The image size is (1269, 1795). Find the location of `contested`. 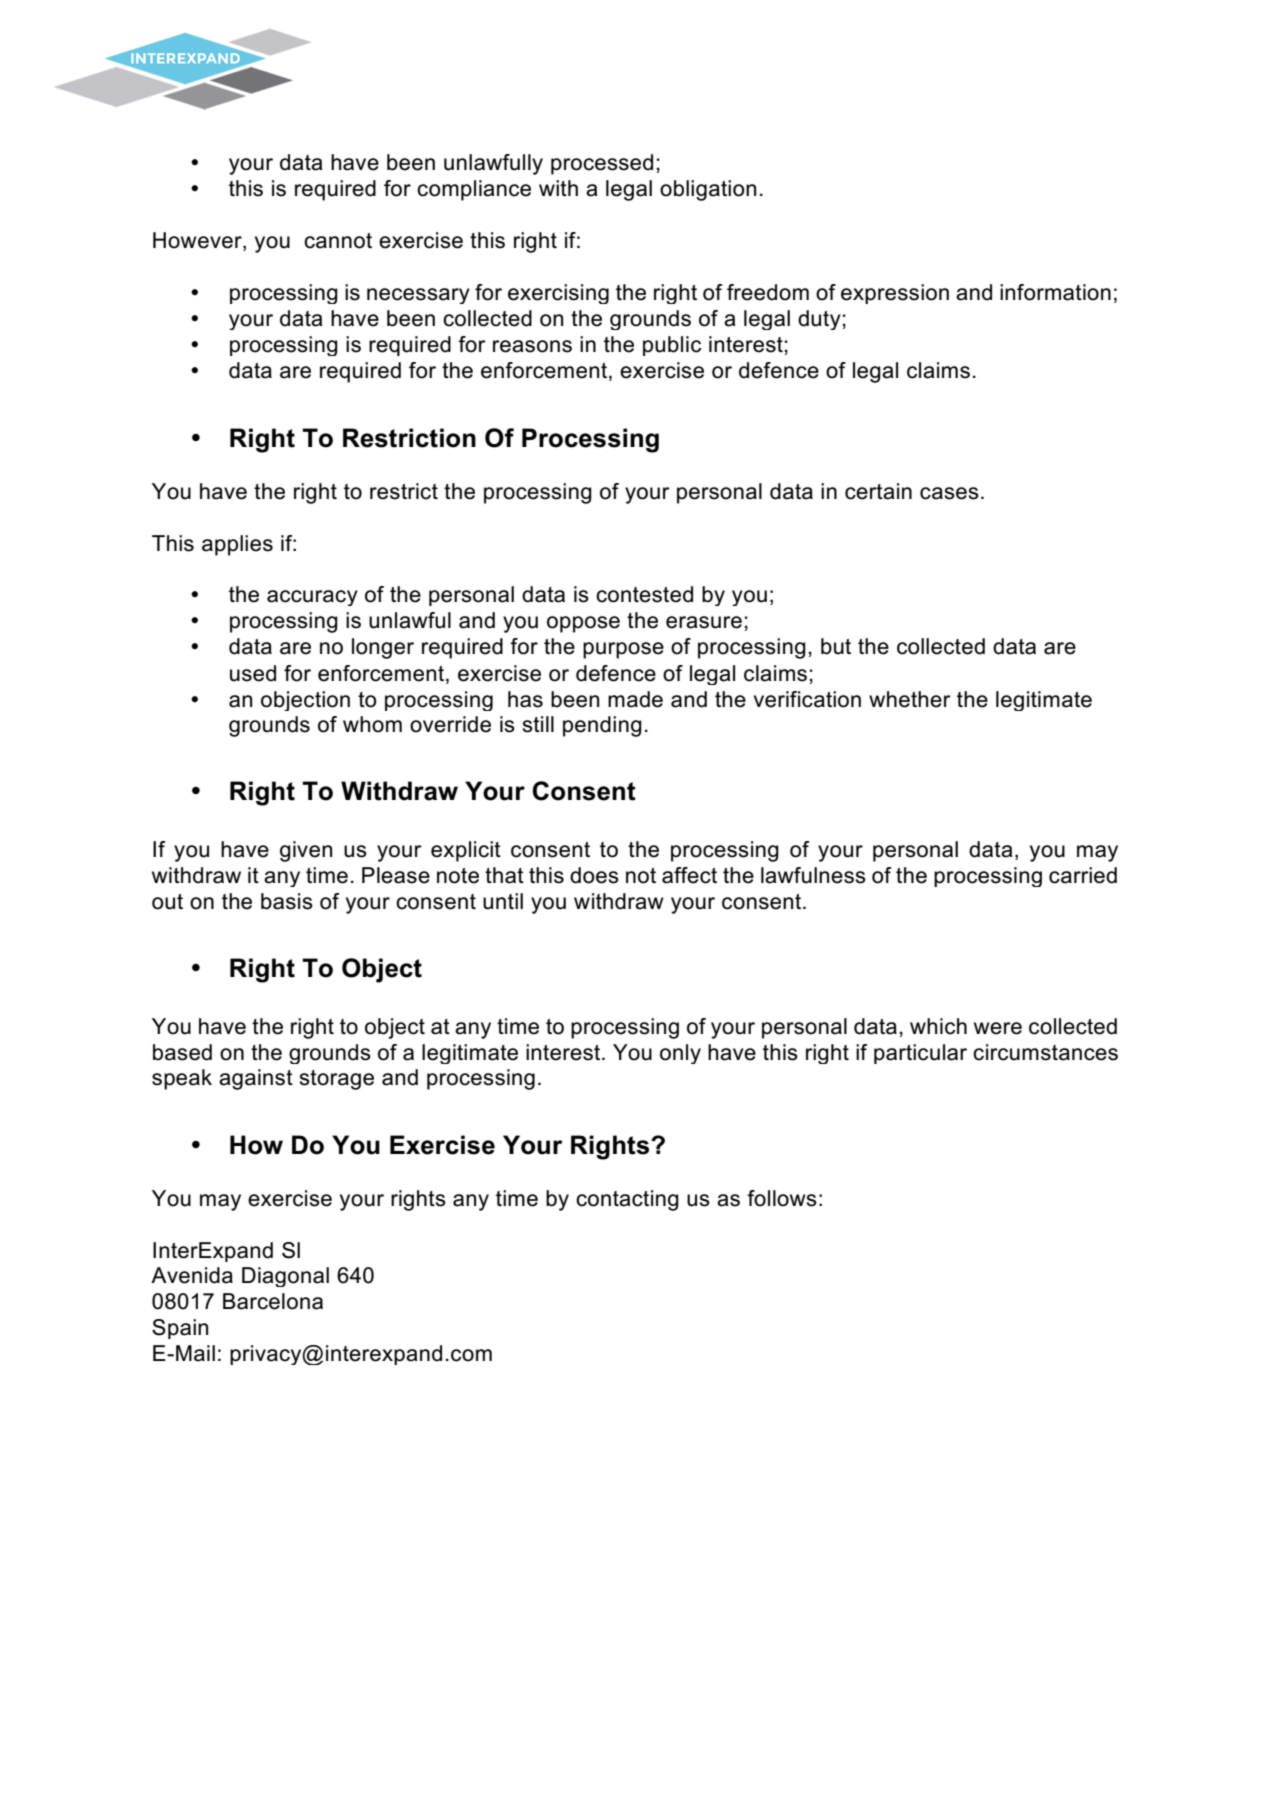

contested is located at coordinates (644, 594).
